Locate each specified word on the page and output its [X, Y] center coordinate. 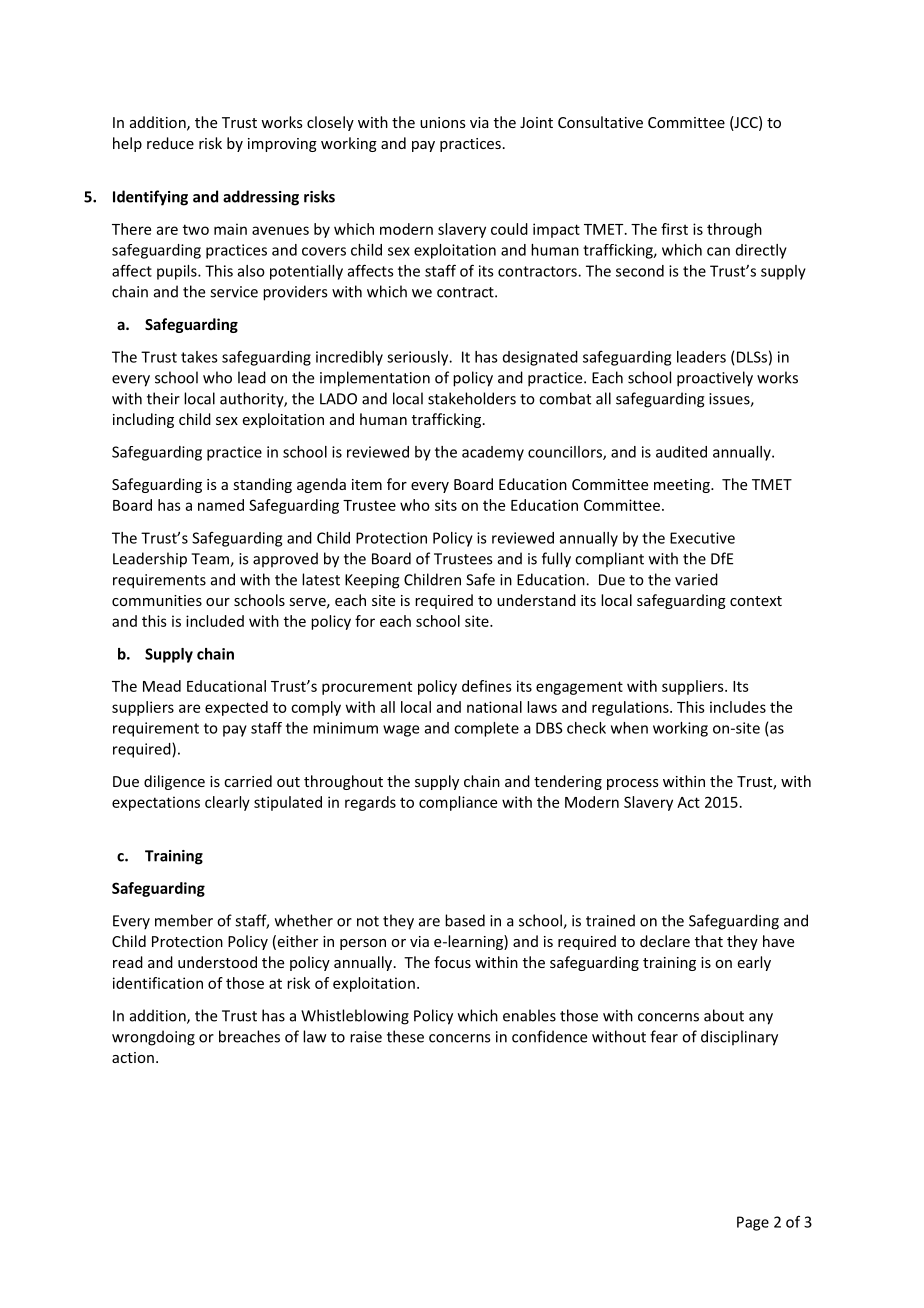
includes [738, 707]
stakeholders [472, 398]
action [133, 1057]
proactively [715, 379]
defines [487, 686]
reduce [170, 143]
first [674, 229]
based [465, 920]
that [709, 941]
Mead [162, 686]
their [163, 398]
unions [443, 122]
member [184, 920]
